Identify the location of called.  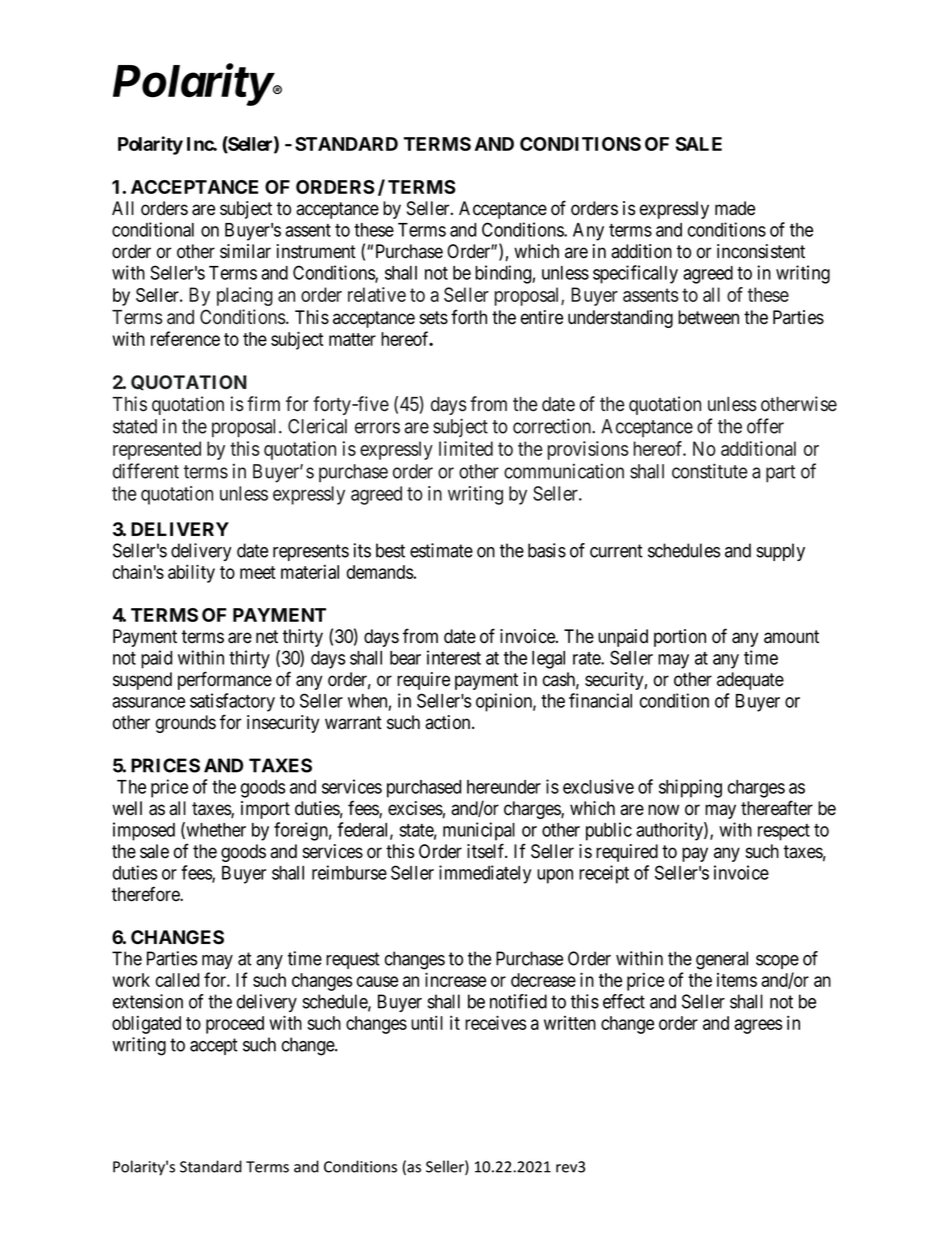
(177, 980).
